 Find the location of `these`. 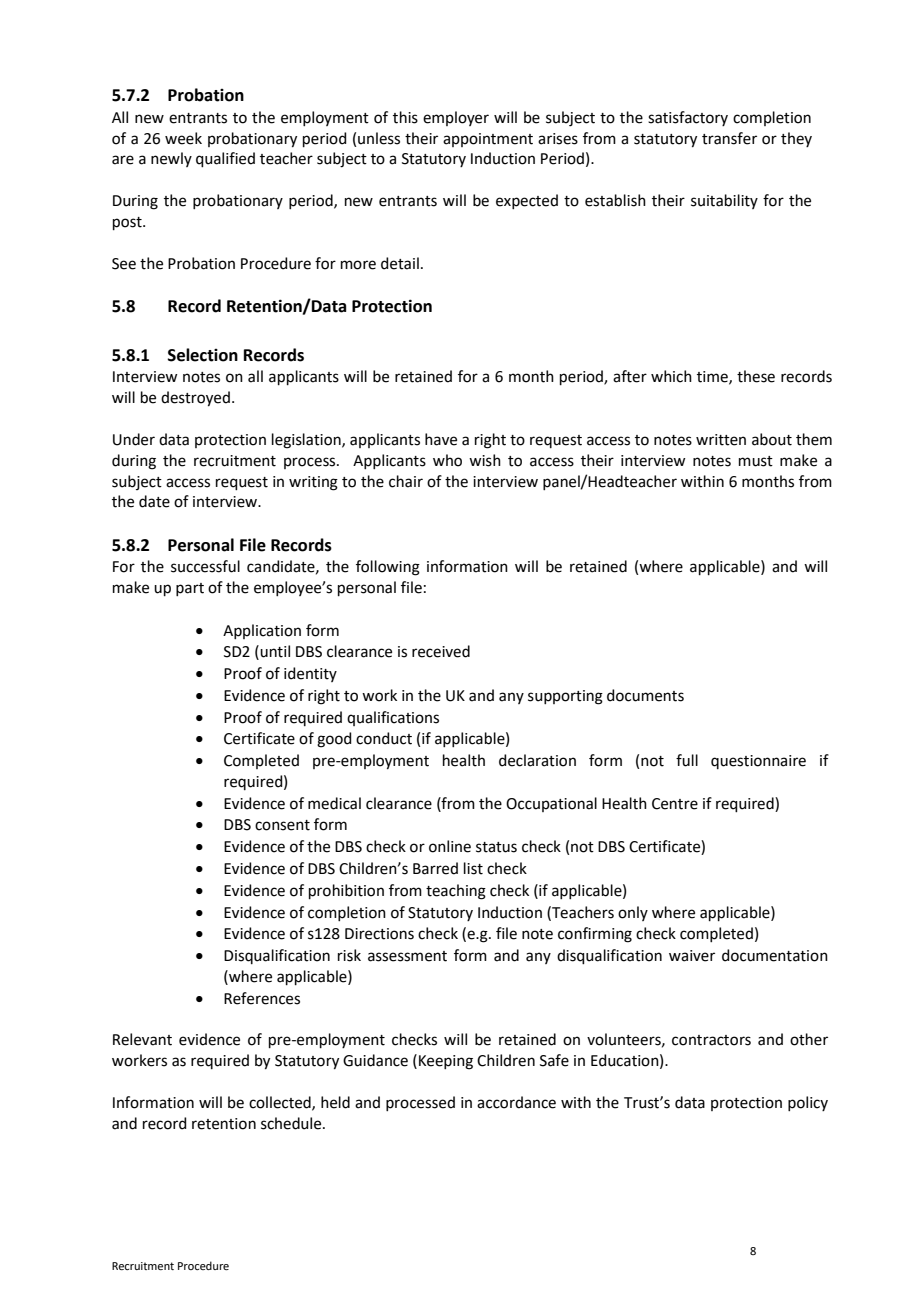

these is located at coordinates (756, 376).
